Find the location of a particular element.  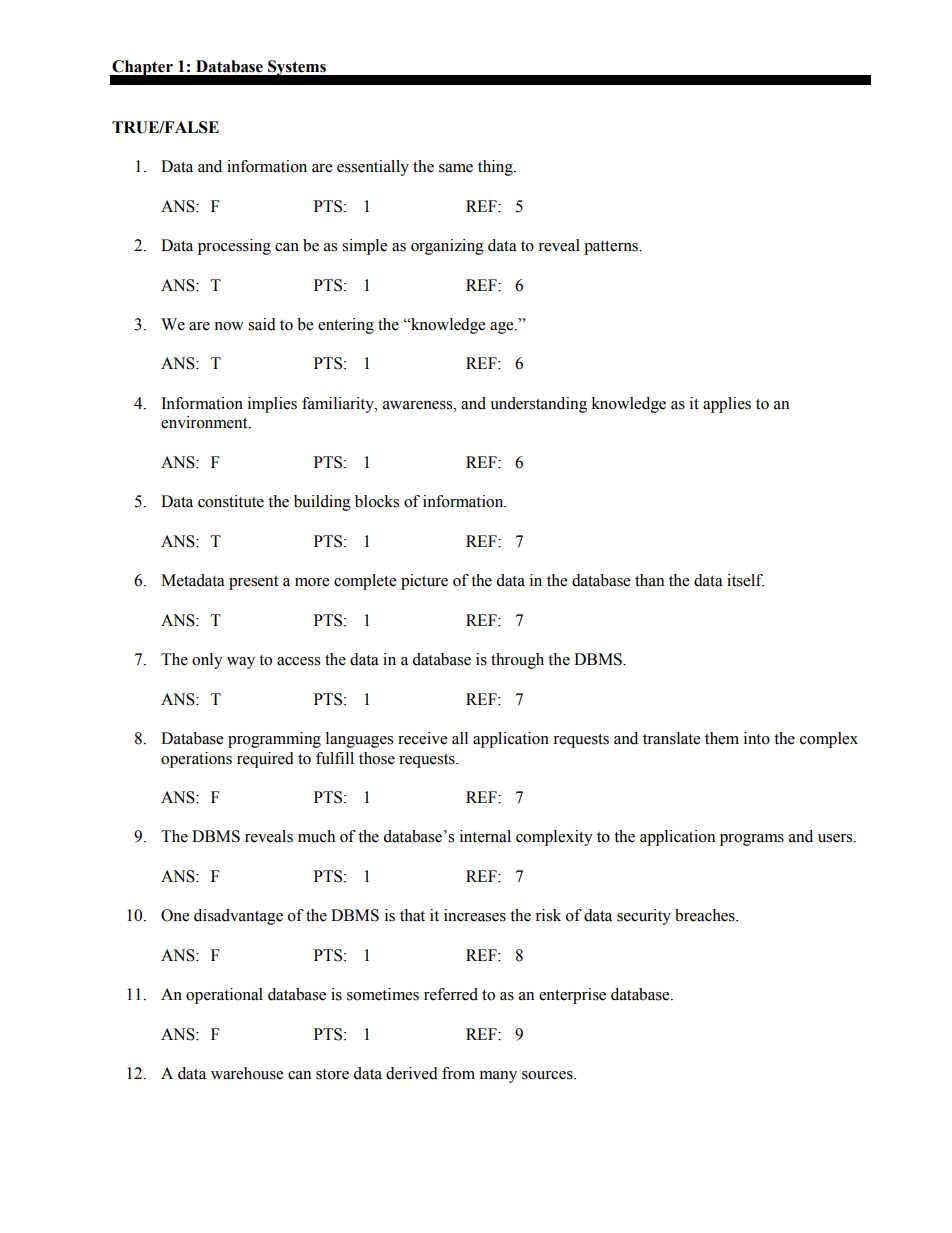

picture is located at coordinates (424, 582).
